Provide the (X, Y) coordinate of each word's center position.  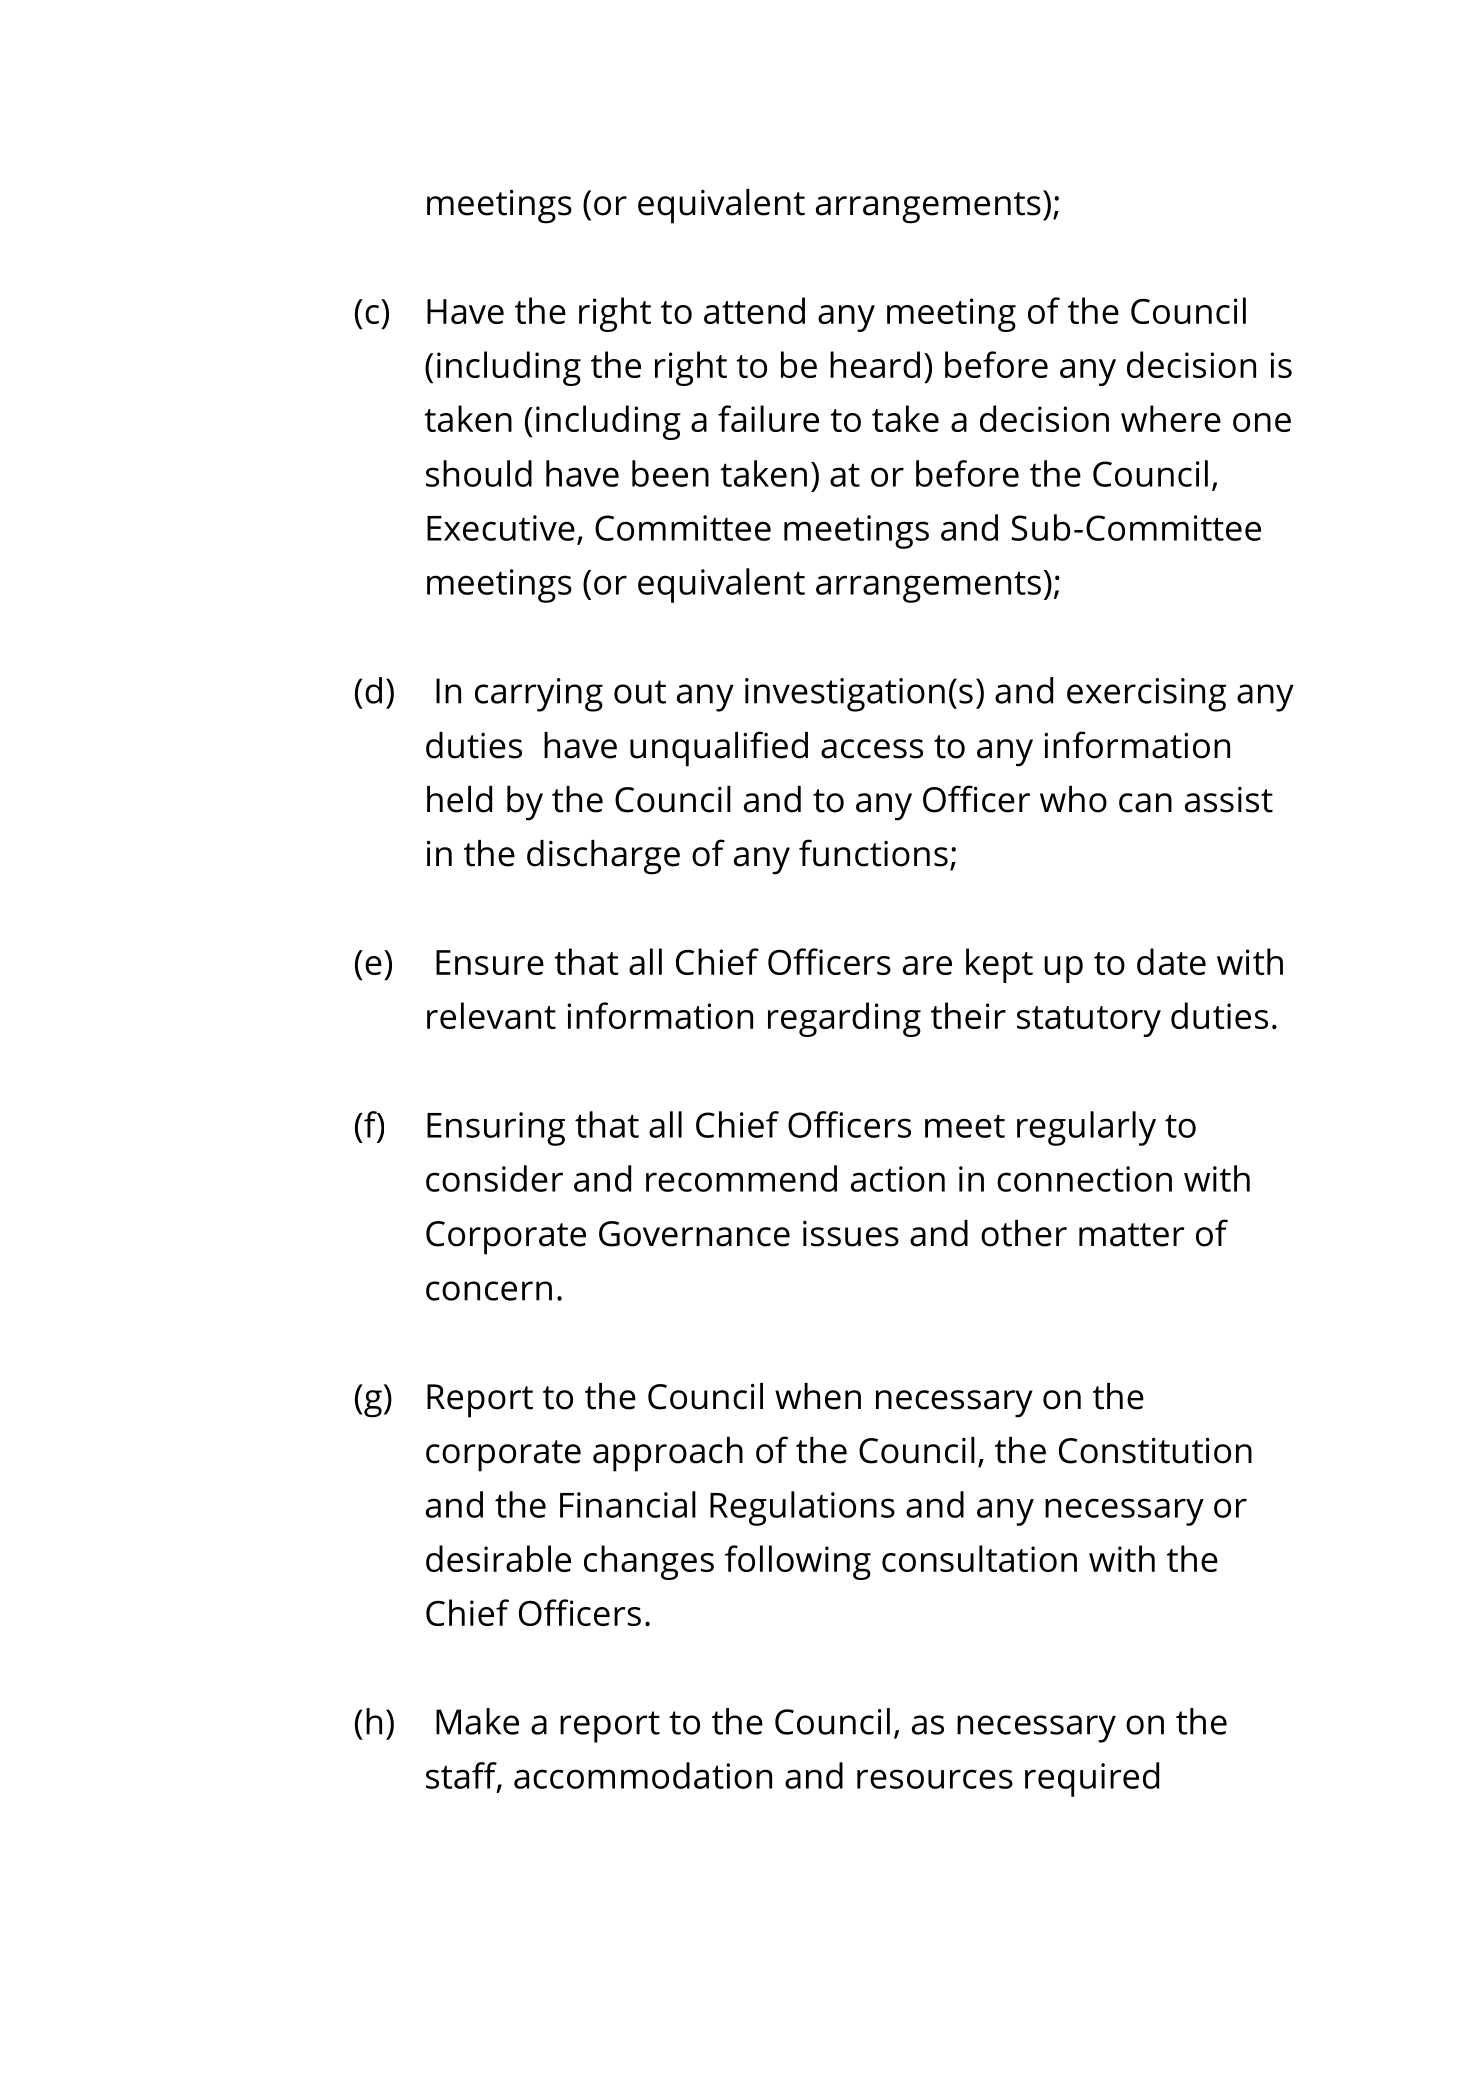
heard (875, 364)
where (1171, 418)
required (1092, 1779)
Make (477, 1721)
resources (935, 1779)
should (479, 473)
